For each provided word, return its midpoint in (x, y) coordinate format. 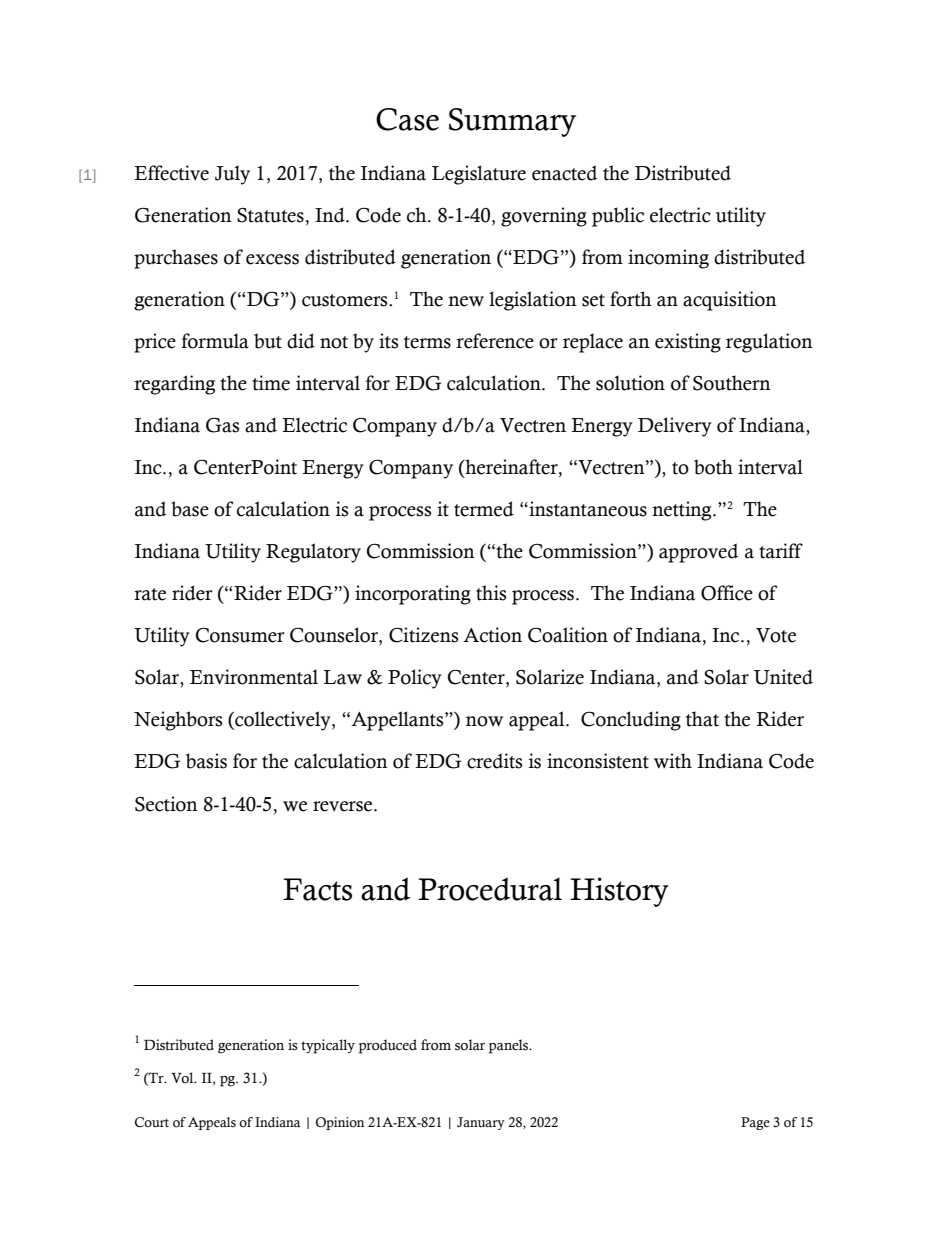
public (618, 217)
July (232, 175)
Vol (183, 1078)
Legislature (479, 175)
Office (727, 593)
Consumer (240, 635)
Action (492, 635)
